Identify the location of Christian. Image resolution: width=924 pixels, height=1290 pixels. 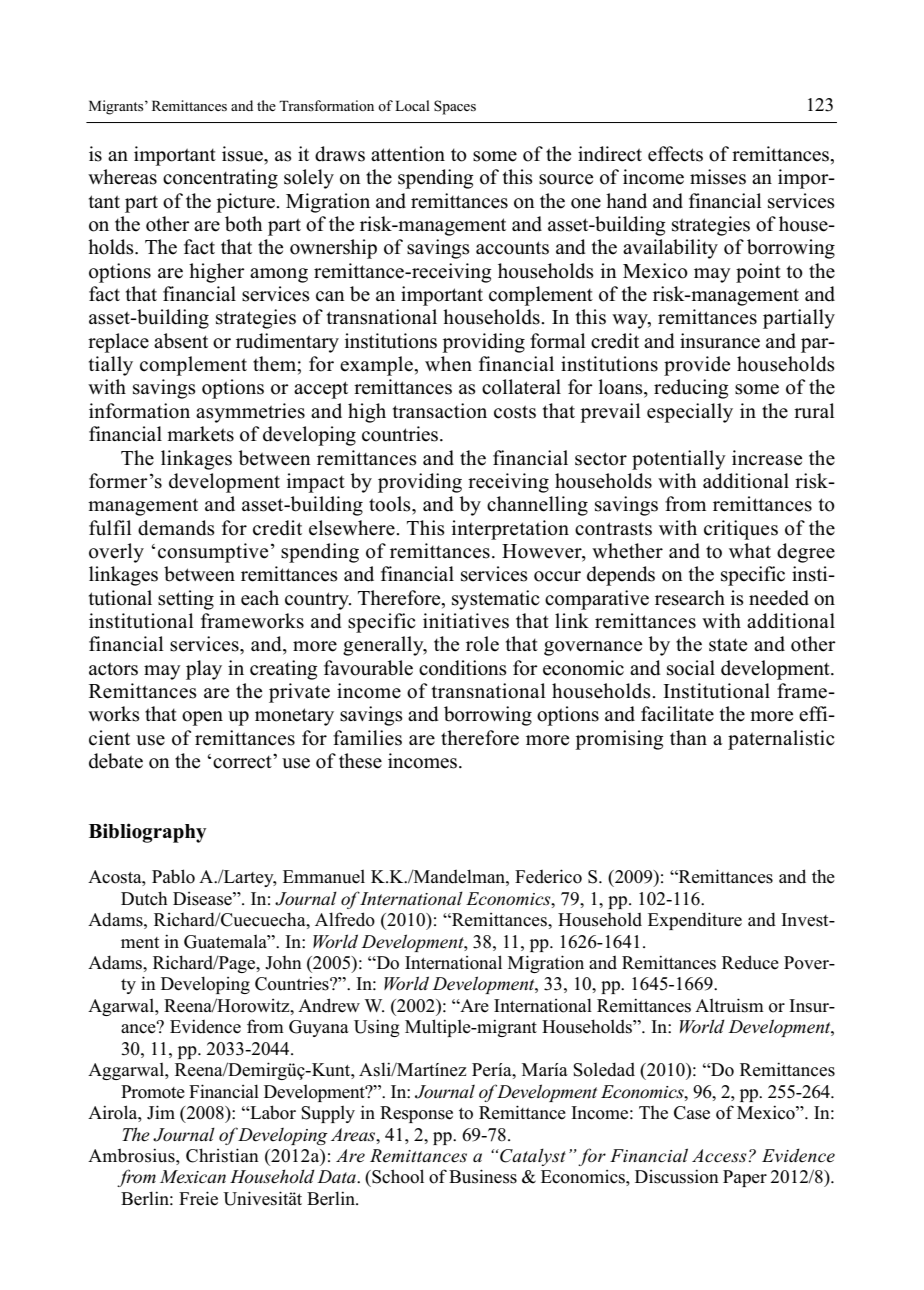
(222, 1155).
